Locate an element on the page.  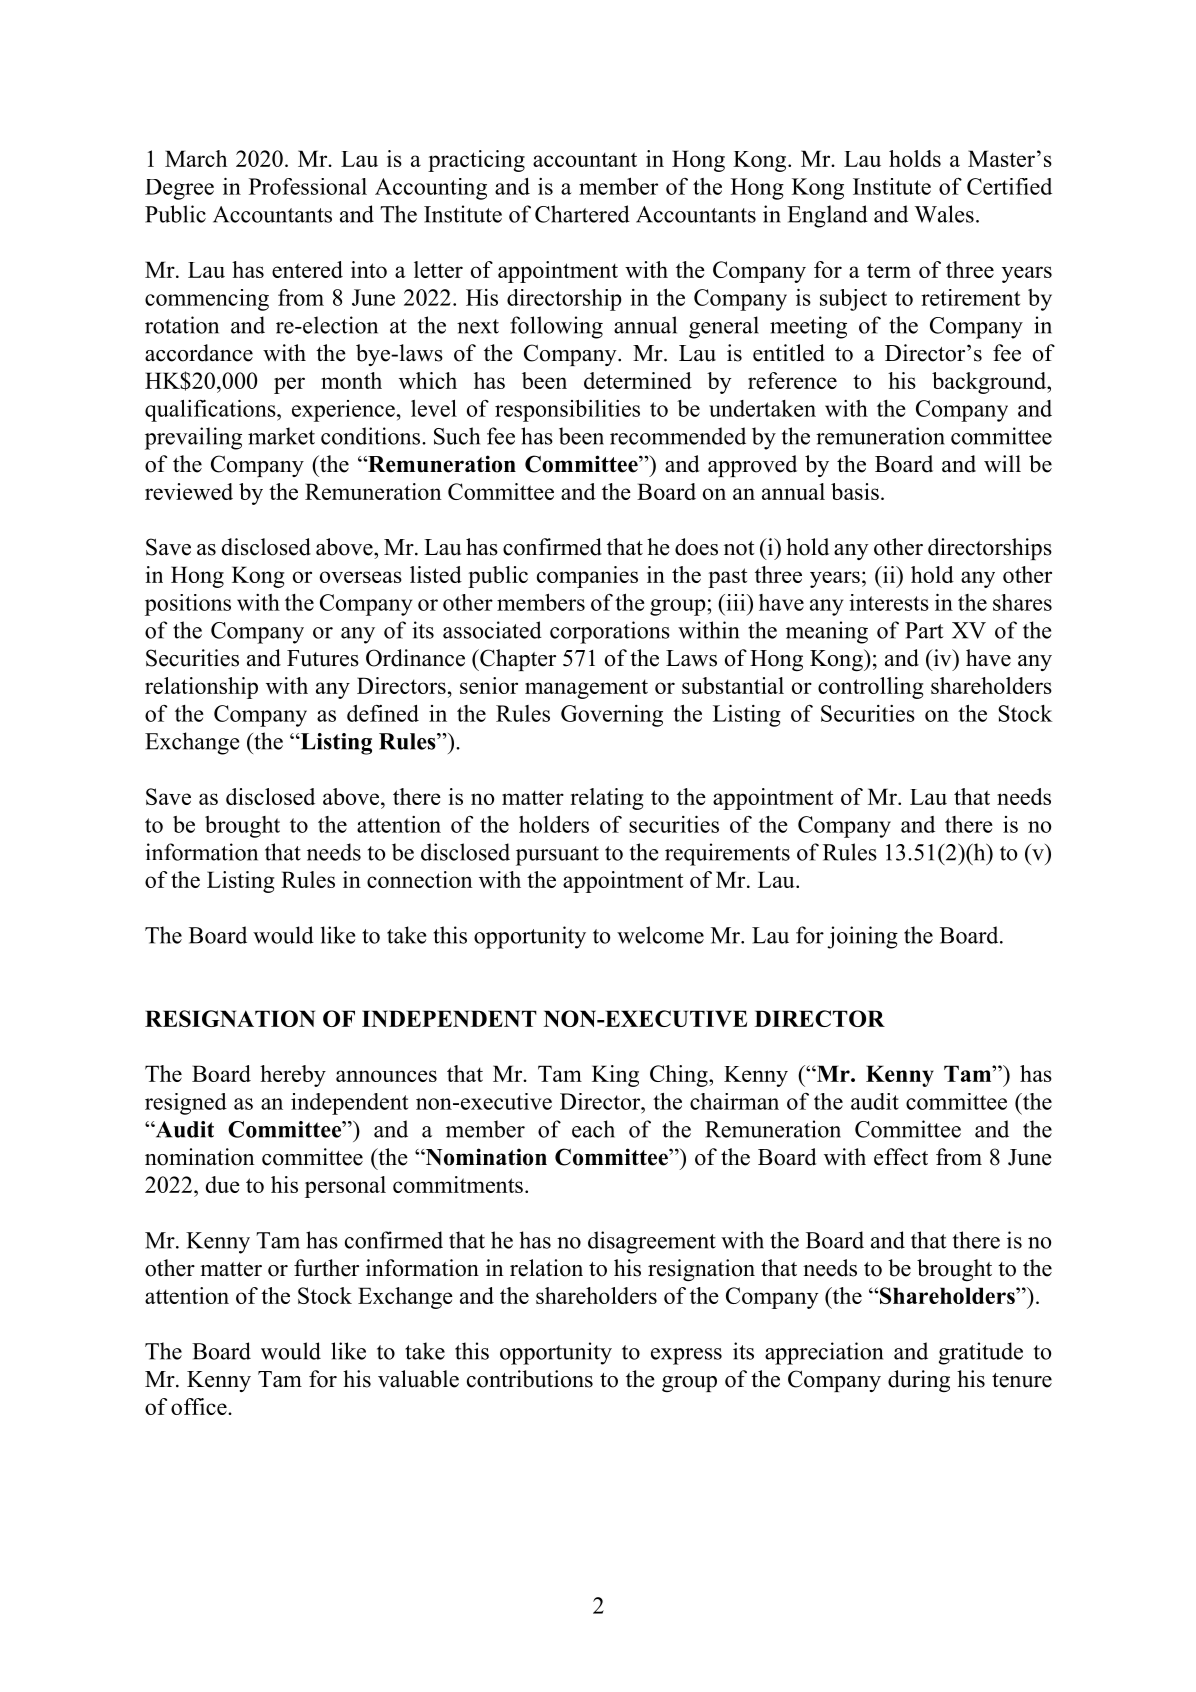
defined is located at coordinates (383, 713).
